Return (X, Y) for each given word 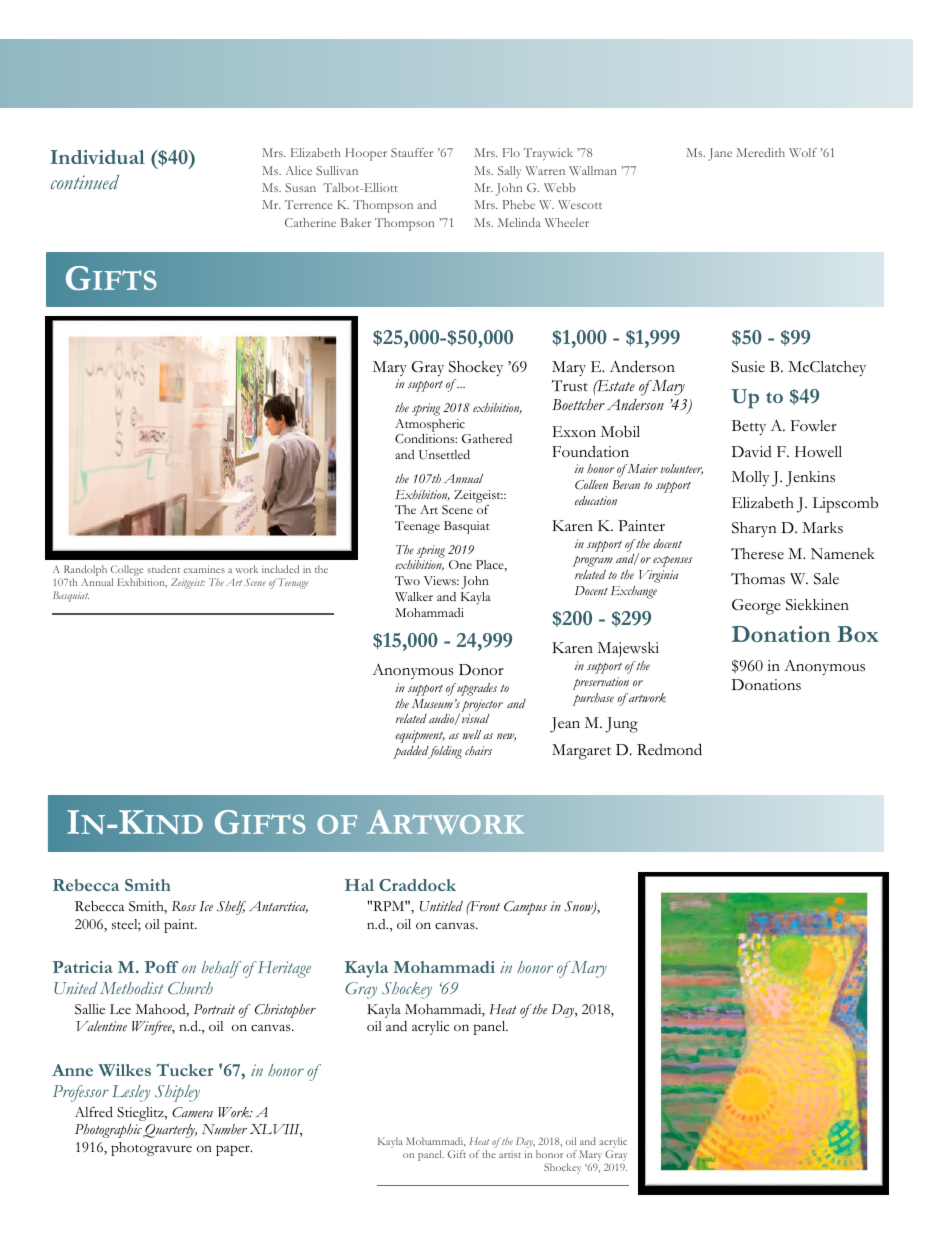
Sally (509, 172)
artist (510, 1155)
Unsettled (444, 455)
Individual (97, 157)
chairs (478, 750)
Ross (184, 906)
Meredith (761, 152)
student (163, 569)
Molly (750, 478)
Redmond (669, 749)
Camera (192, 1112)
